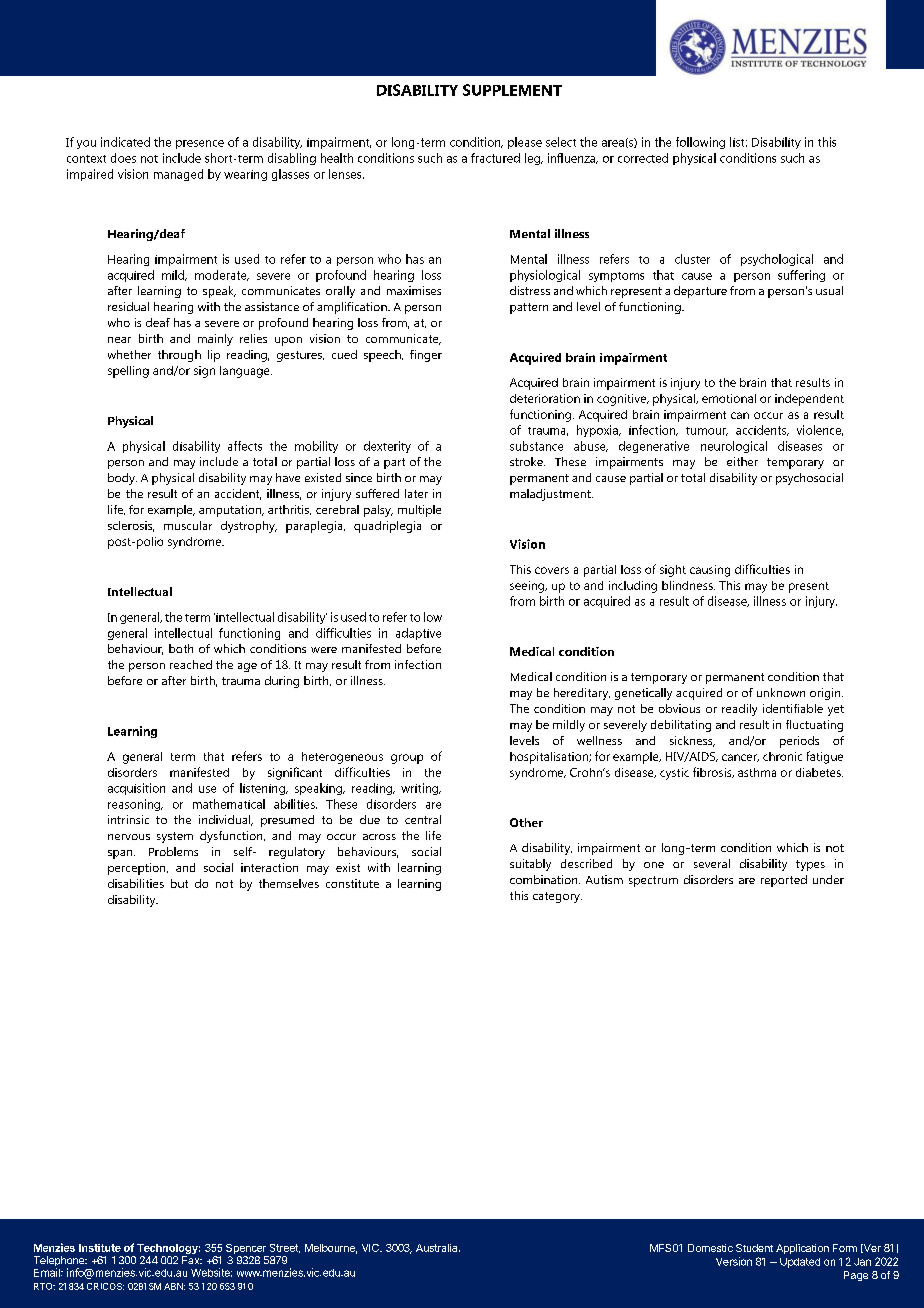 The width and height of the page is (924, 1308). Describe the element at coordinates (700, 143) in the page. I see `following` at that location.
